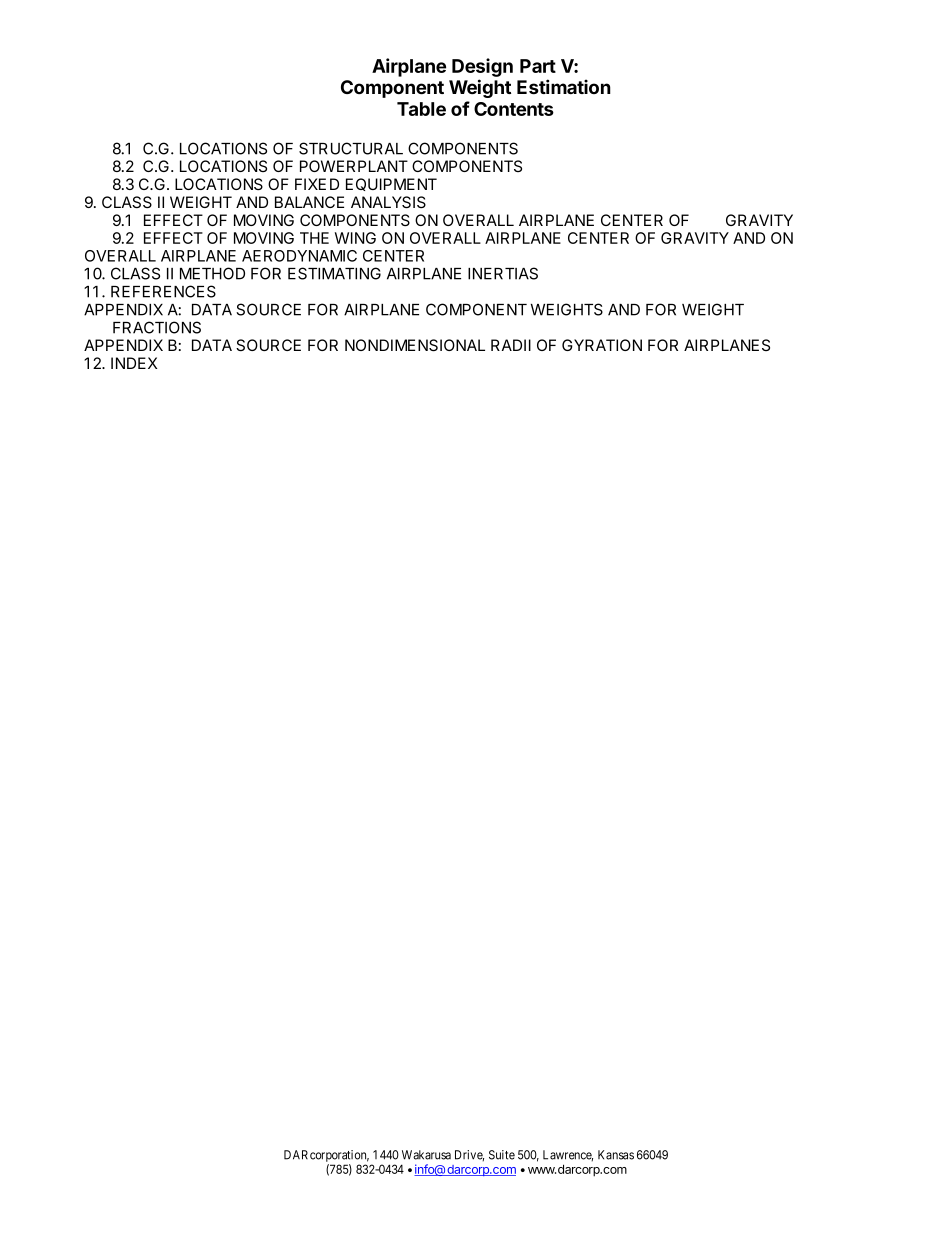 This screenshot has width=952, height=1233. What do you see at coordinates (502, 1155) in the screenshot?
I see `Suite` at bounding box center [502, 1155].
